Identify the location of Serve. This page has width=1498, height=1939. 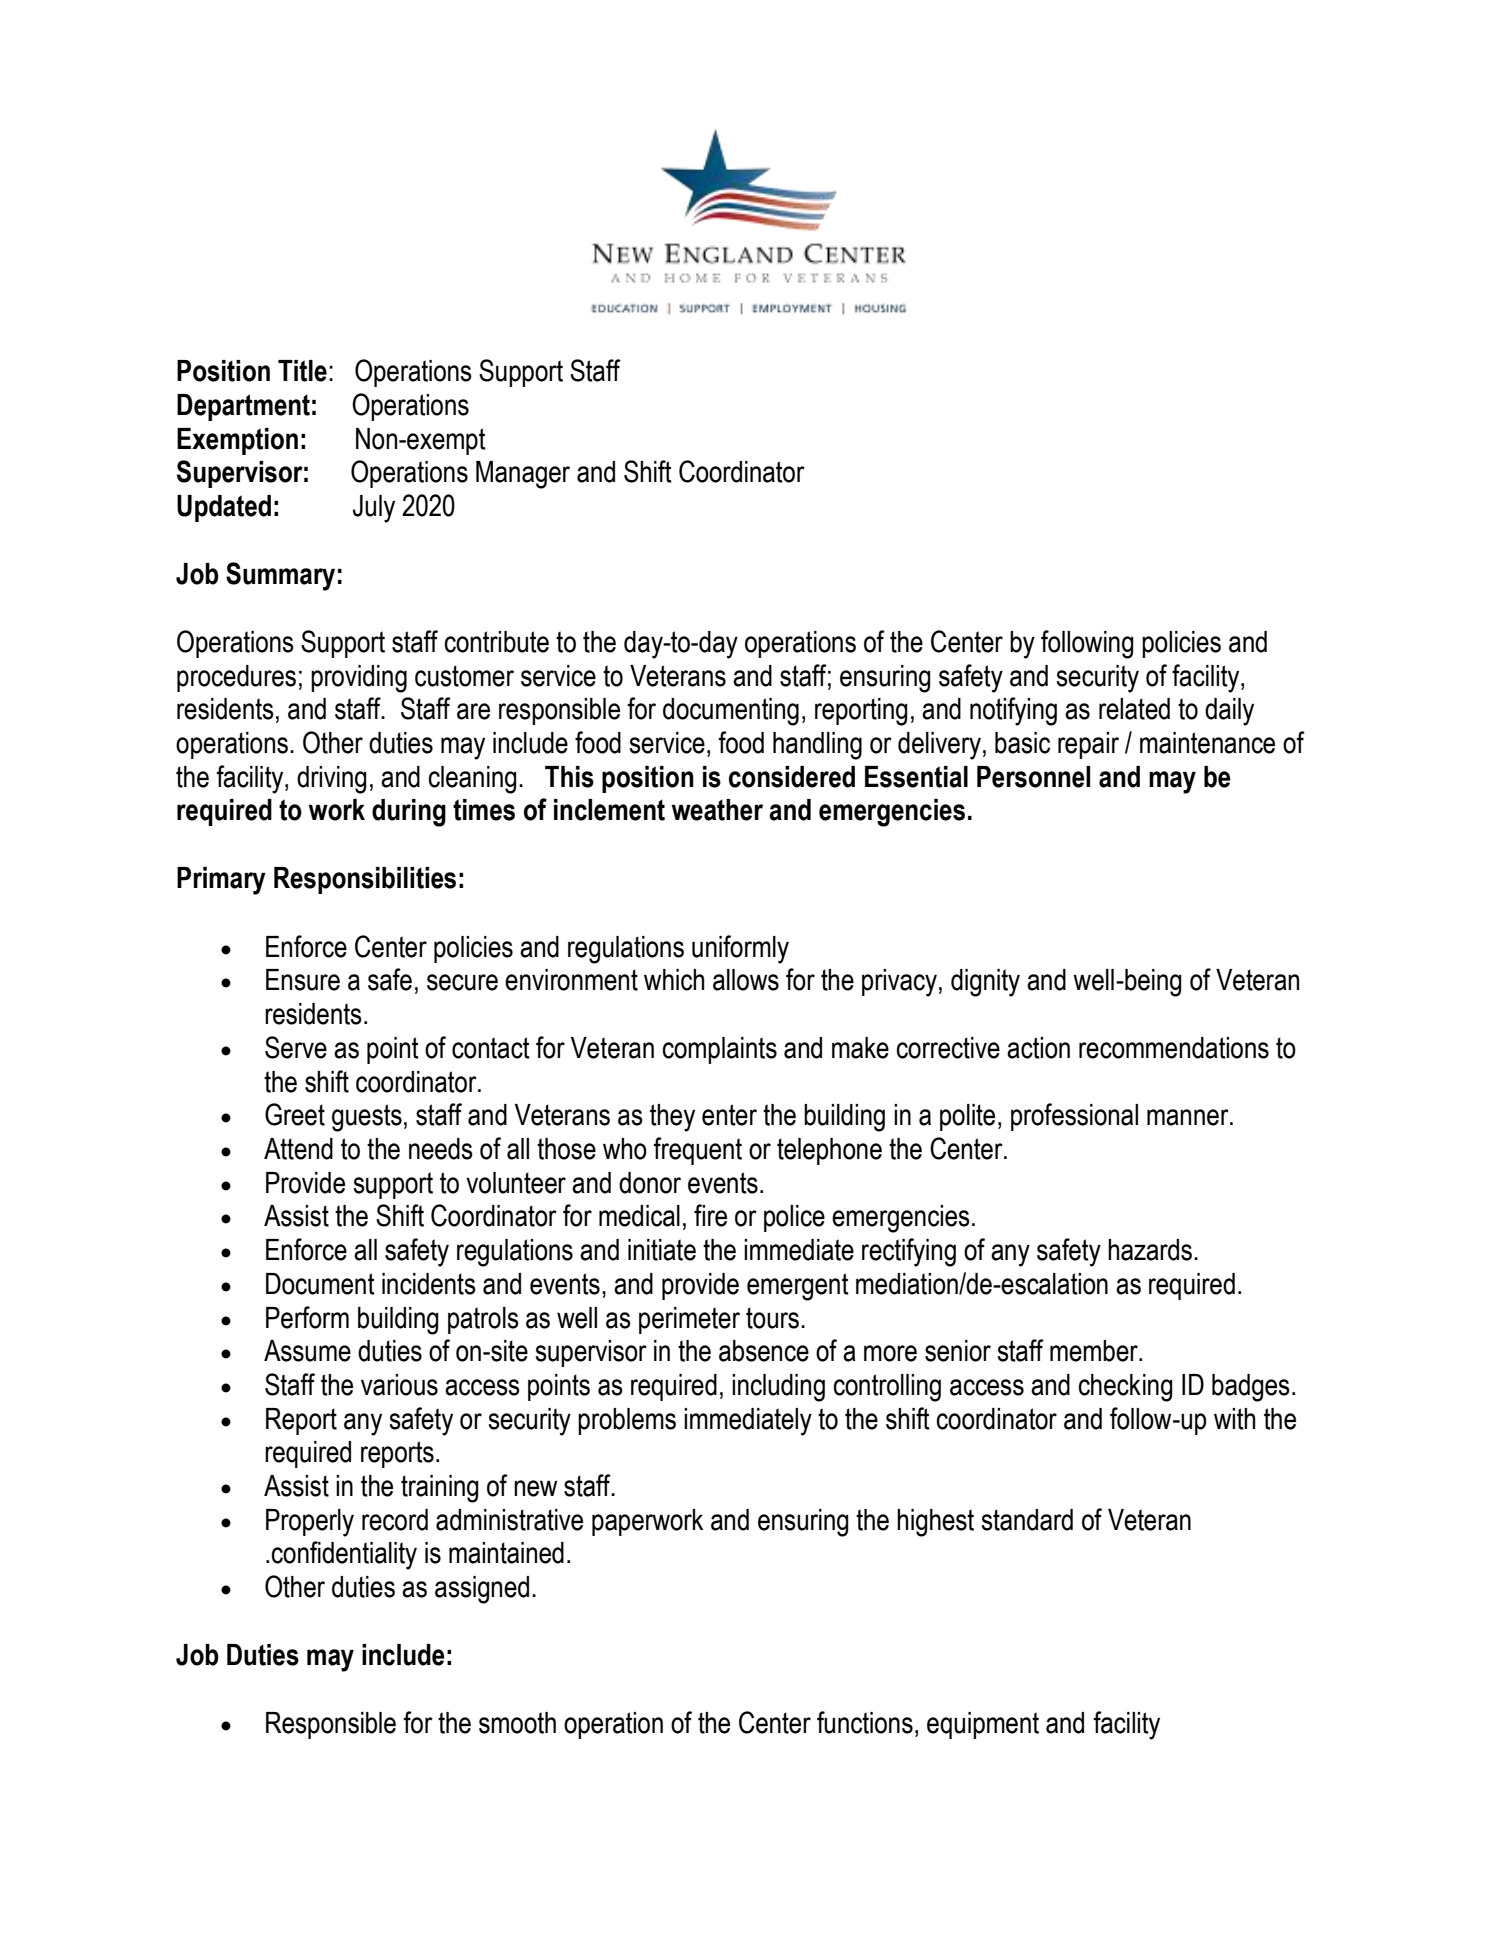
(296, 1047).
